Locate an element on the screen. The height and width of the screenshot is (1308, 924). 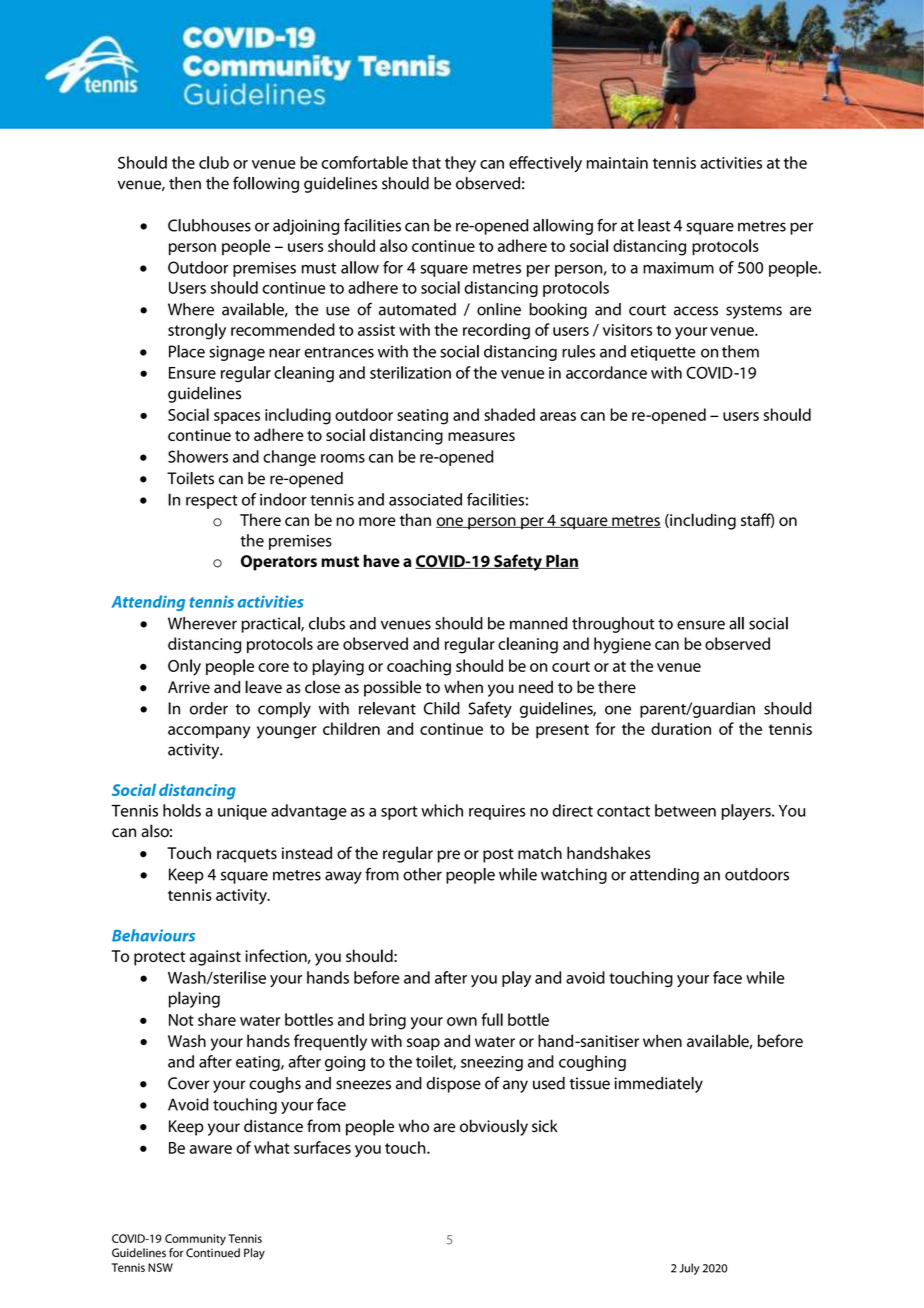
Showers is located at coordinates (198, 456).
